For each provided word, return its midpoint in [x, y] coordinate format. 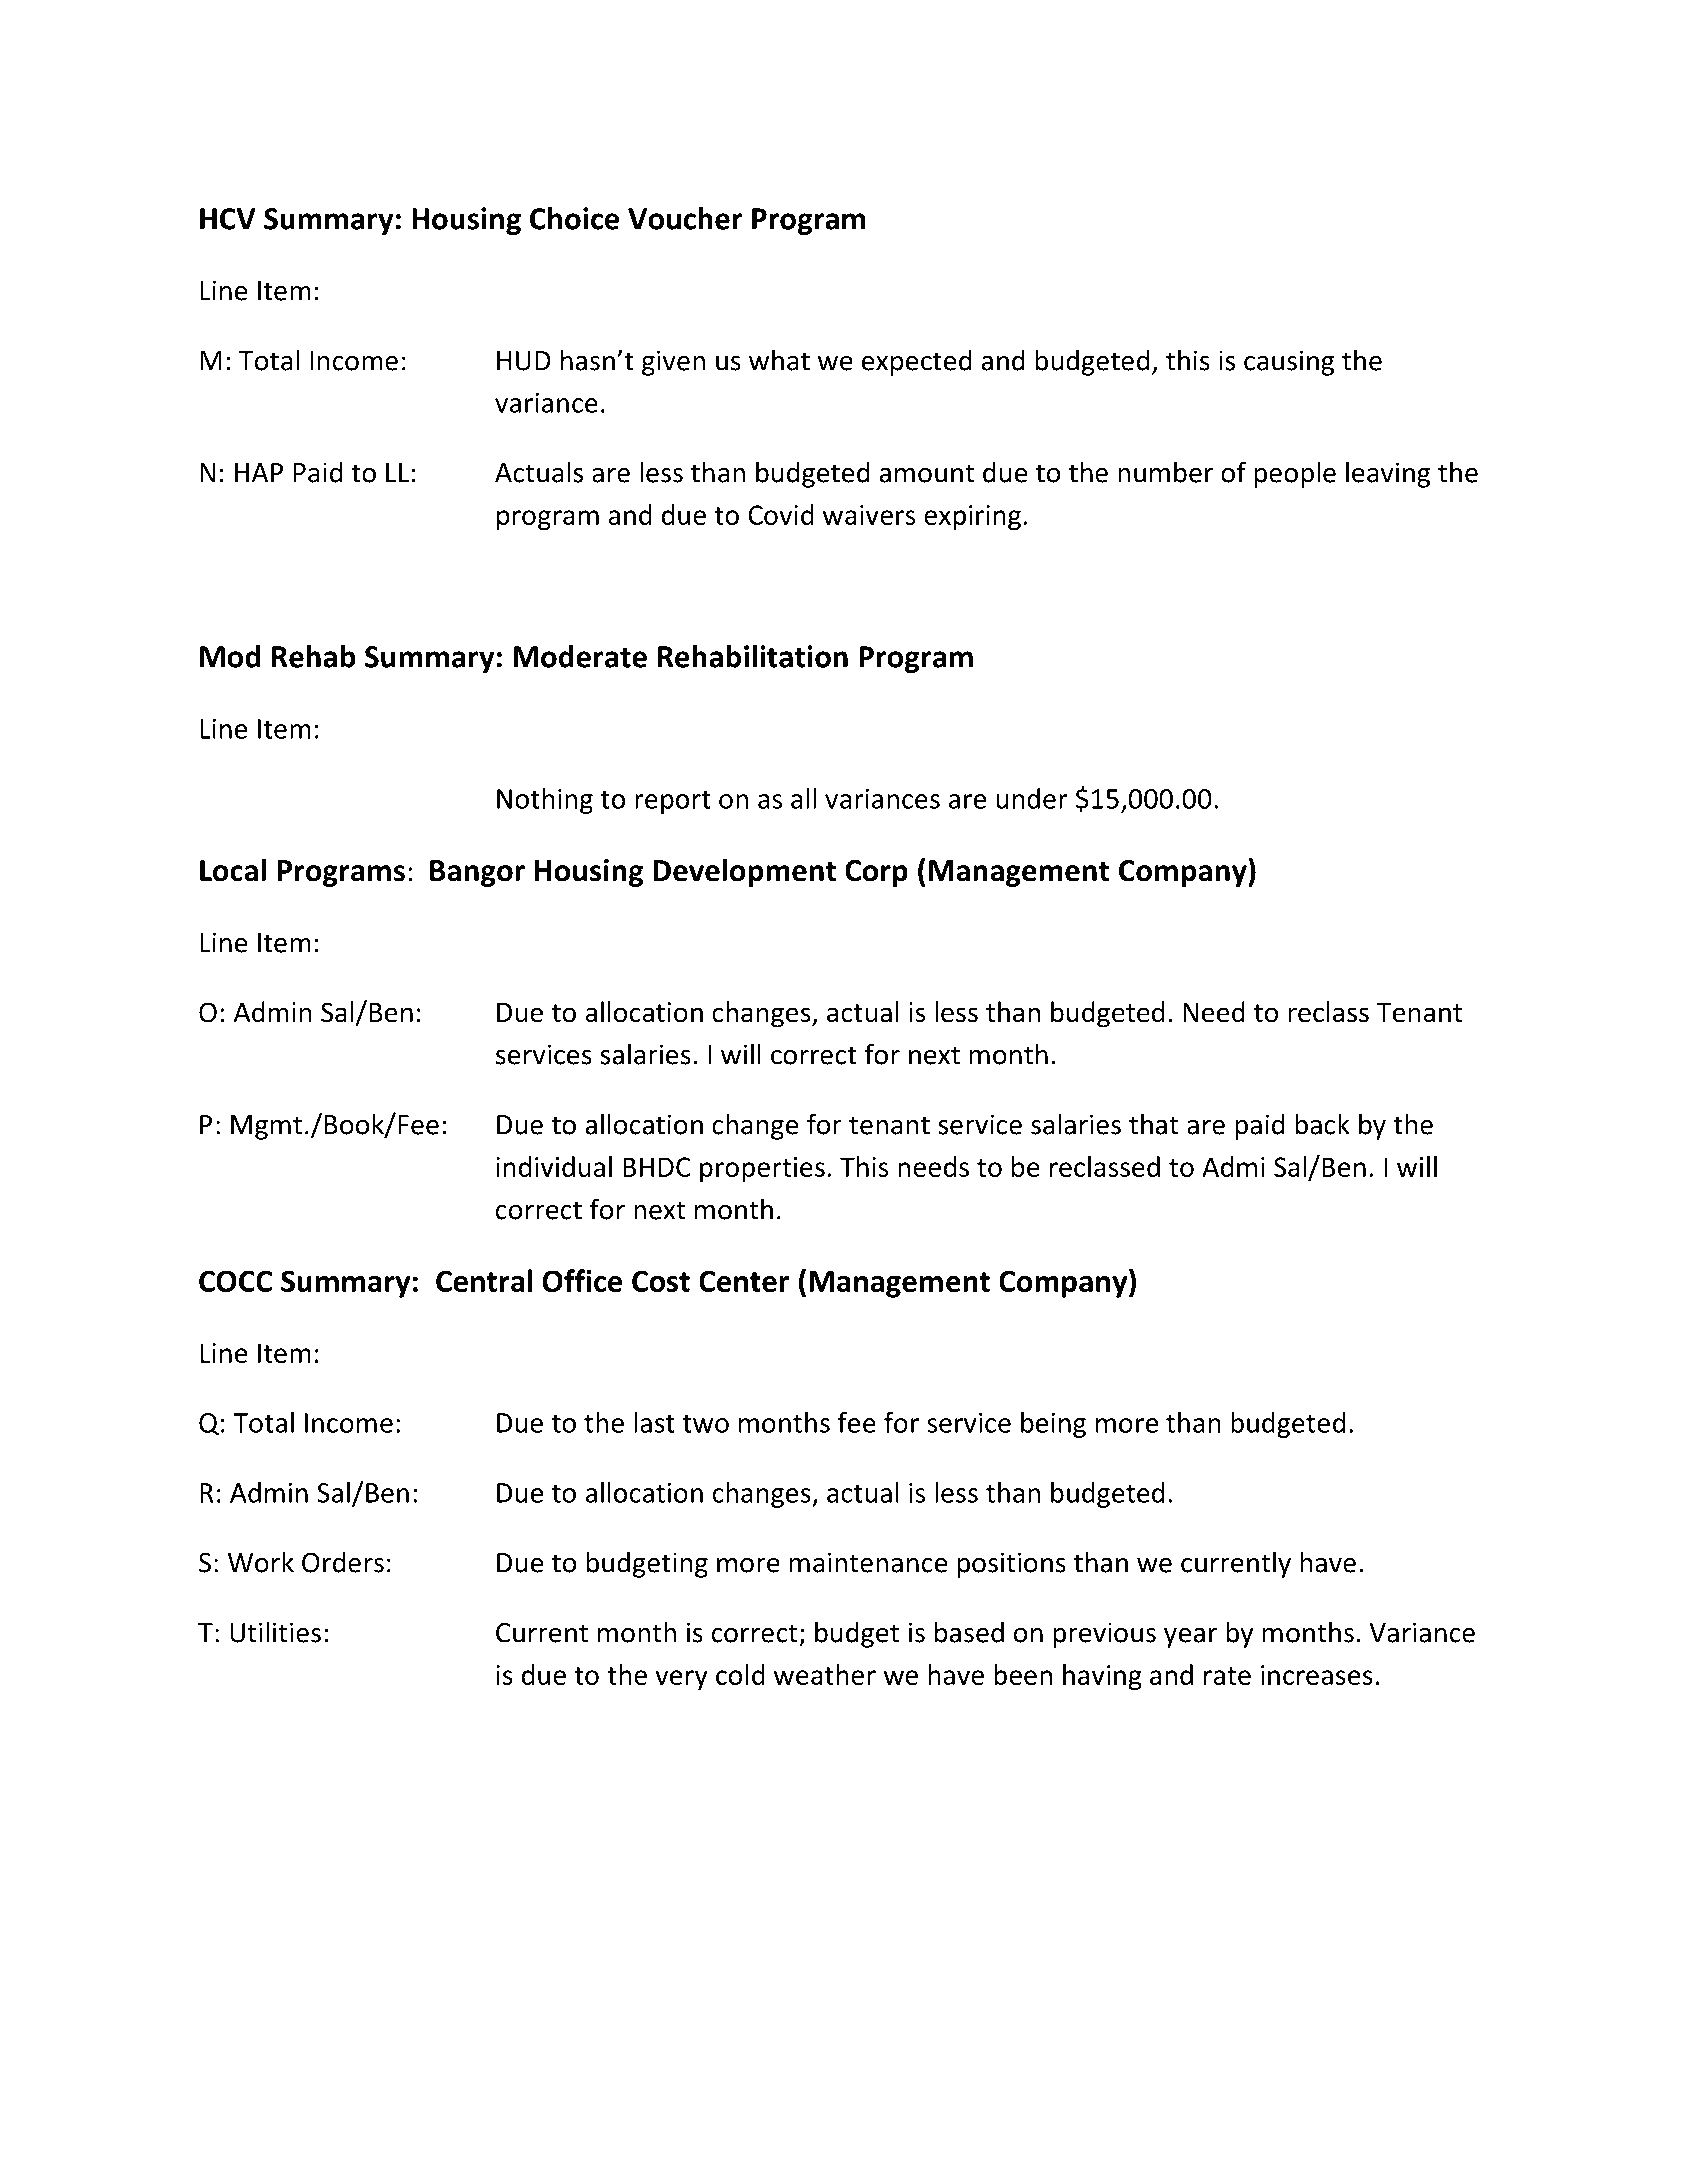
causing [1289, 363]
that [1153, 1124]
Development [744, 872]
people [1295, 474]
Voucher [685, 218]
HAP [259, 473]
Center [744, 1281]
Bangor [477, 873]
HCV [228, 219]
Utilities [275, 1632]
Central [484, 1280]
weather [825, 1674]
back [1322, 1124]
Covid [781, 514]
